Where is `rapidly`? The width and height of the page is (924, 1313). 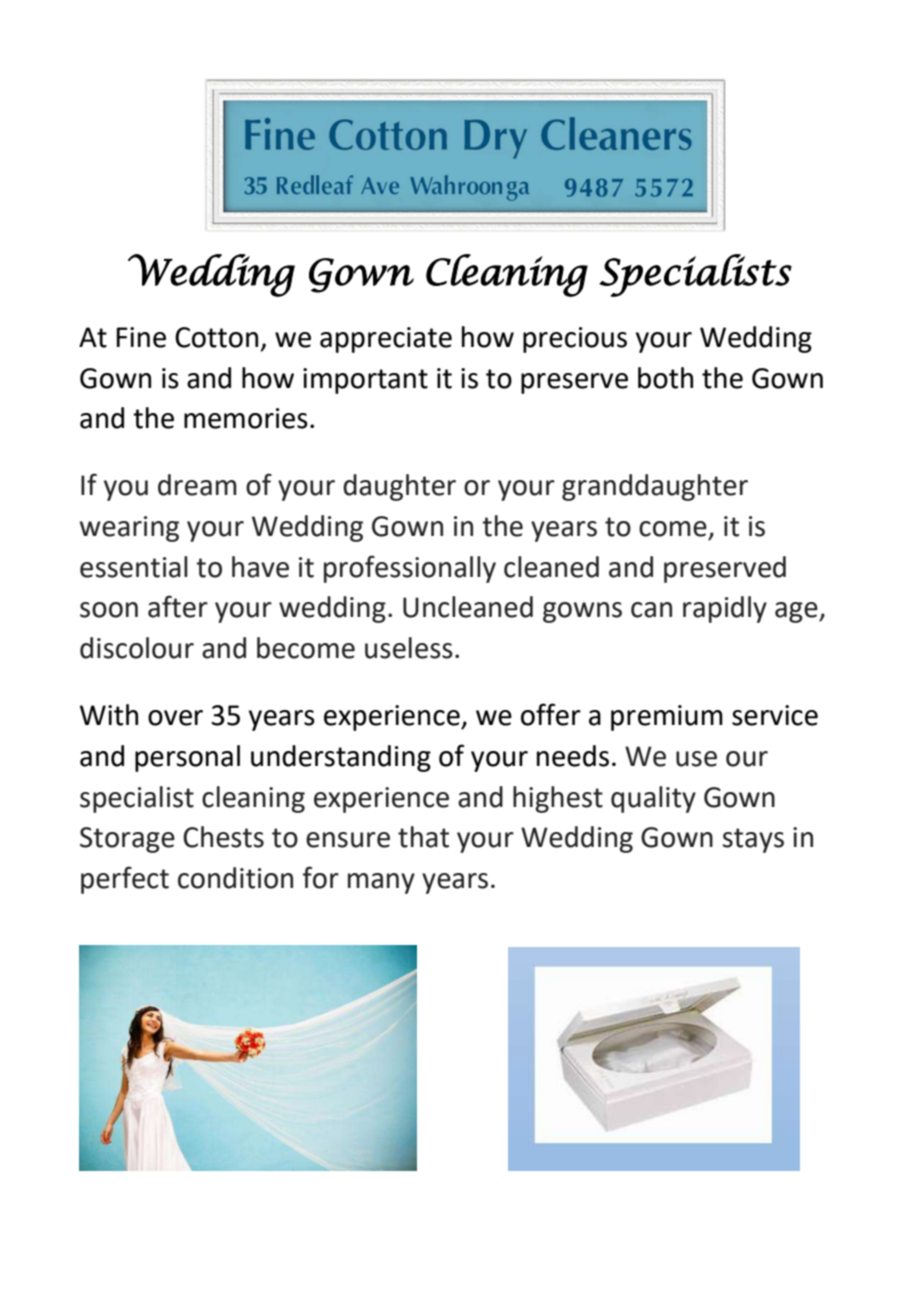
rapidly is located at coordinates (725, 609).
